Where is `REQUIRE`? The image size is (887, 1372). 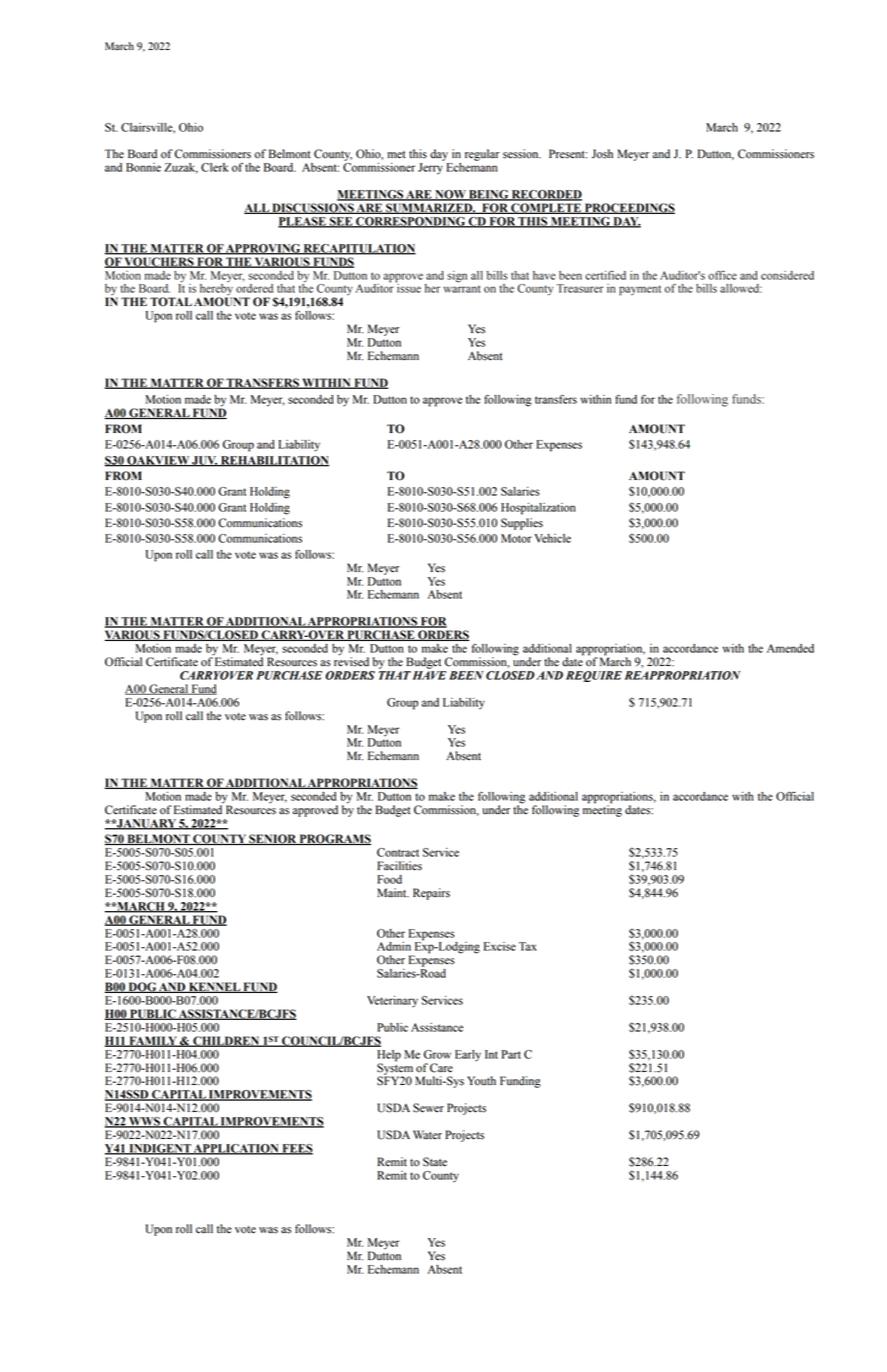 REQUIRE is located at coordinates (594, 676).
